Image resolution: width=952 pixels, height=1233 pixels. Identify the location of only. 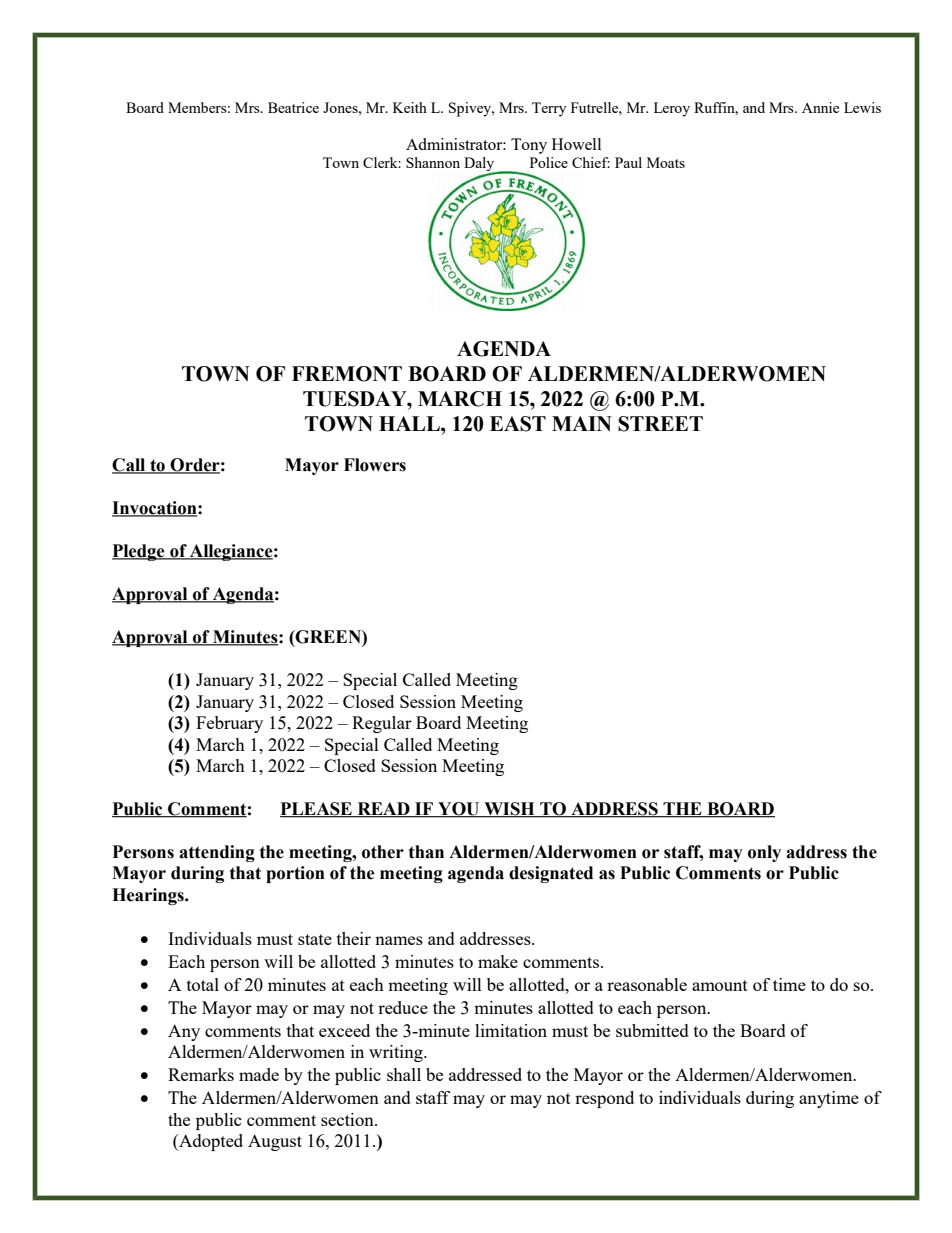
(764, 853).
